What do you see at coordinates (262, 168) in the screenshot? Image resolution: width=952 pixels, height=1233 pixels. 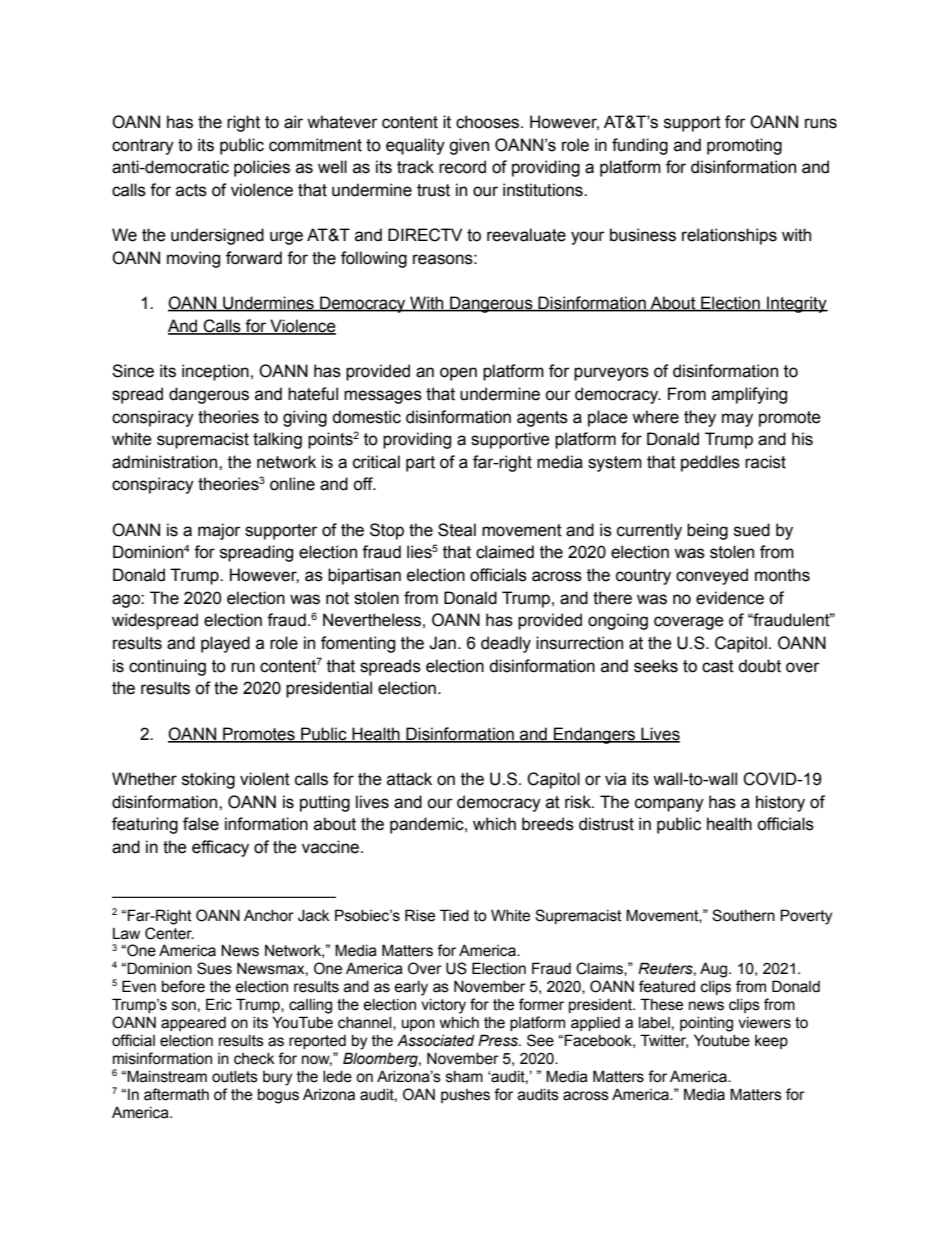 I see `policies` at bounding box center [262, 168].
